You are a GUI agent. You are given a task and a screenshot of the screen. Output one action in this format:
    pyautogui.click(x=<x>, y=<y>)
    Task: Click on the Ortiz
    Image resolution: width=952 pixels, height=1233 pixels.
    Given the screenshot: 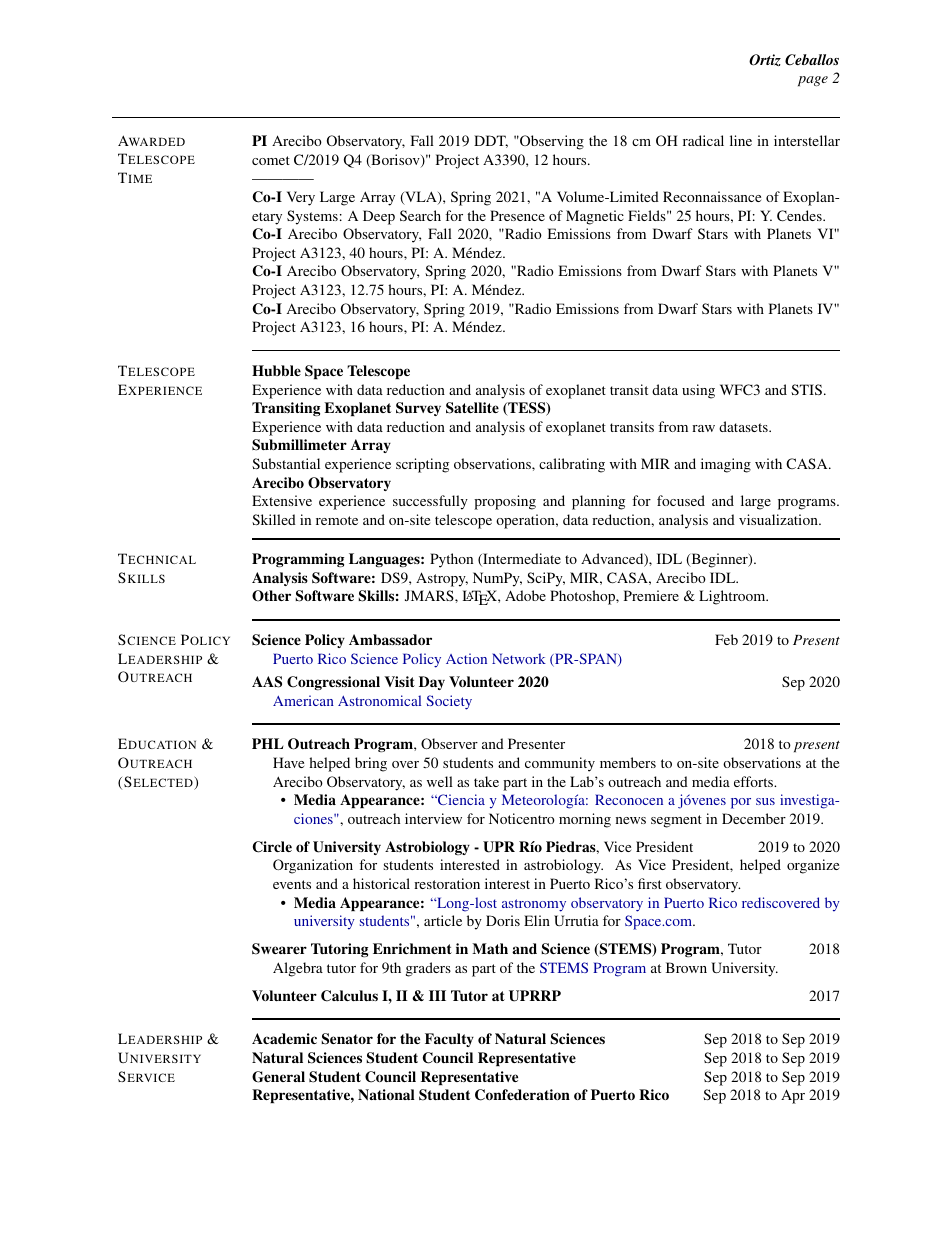 What is the action you would take?
    pyautogui.click(x=765, y=60)
